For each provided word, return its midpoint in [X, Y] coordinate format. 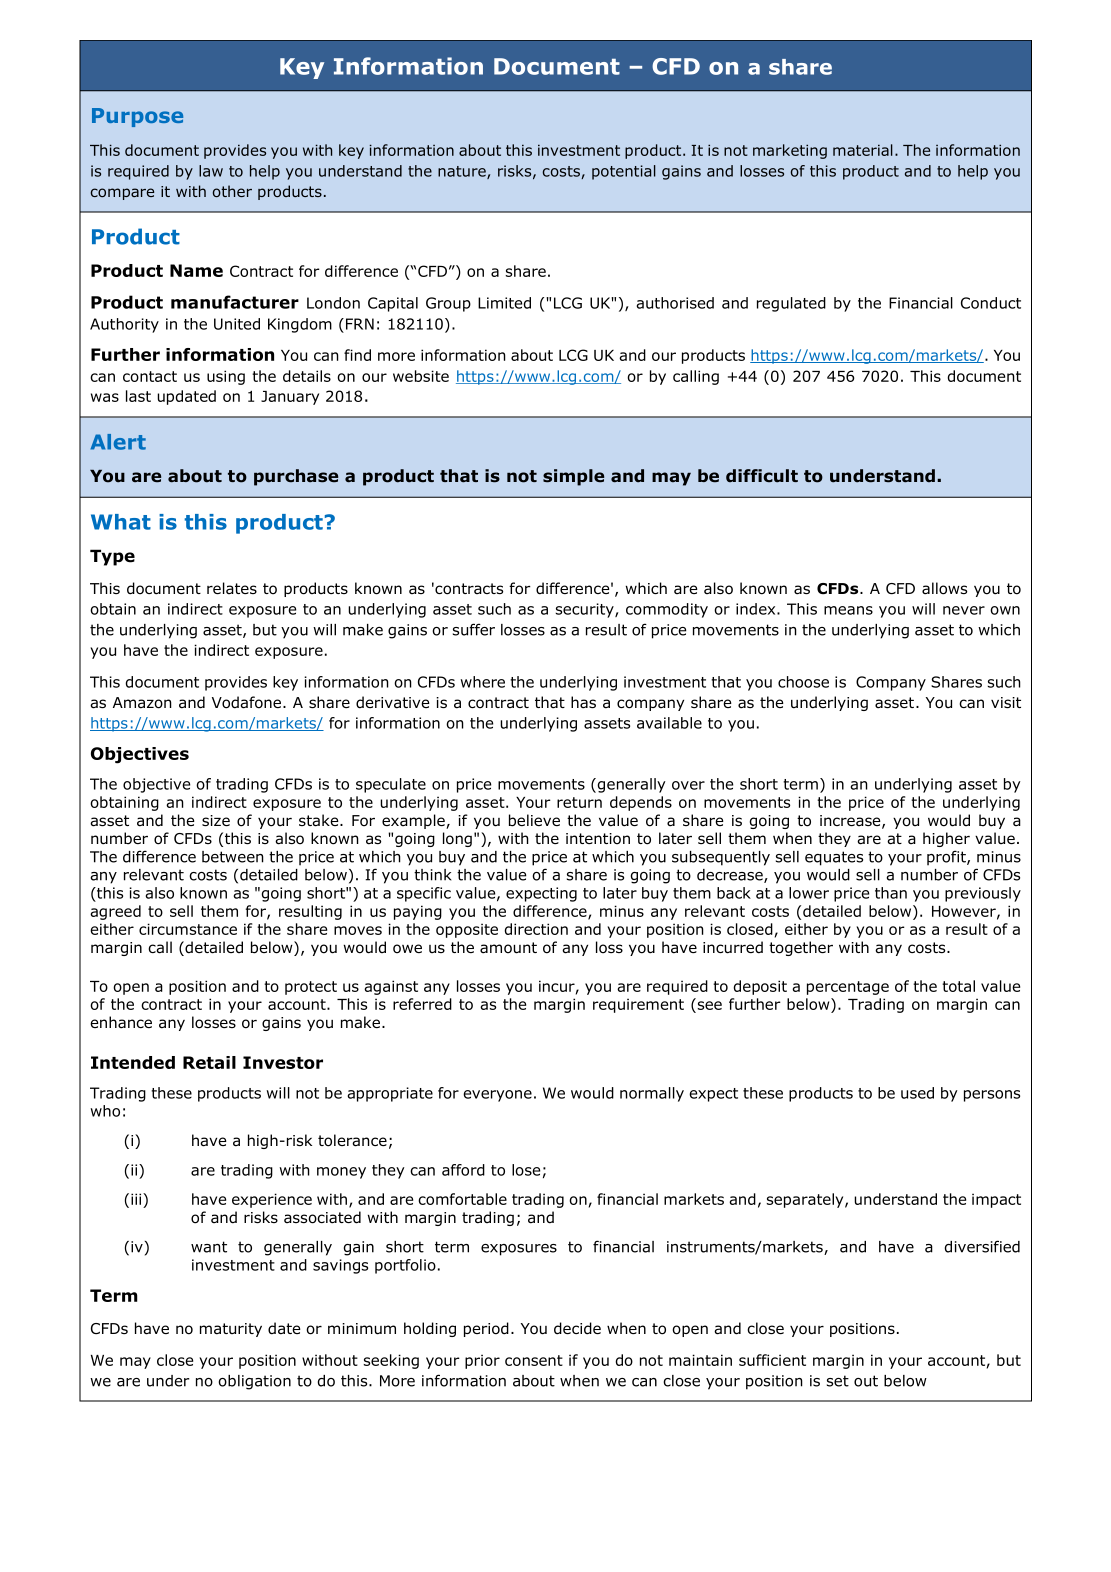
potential [624, 172]
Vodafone [248, 702]
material [863, 150]
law [211, 171]
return [579, 802]
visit [1006, 702]
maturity [231, 1330]
